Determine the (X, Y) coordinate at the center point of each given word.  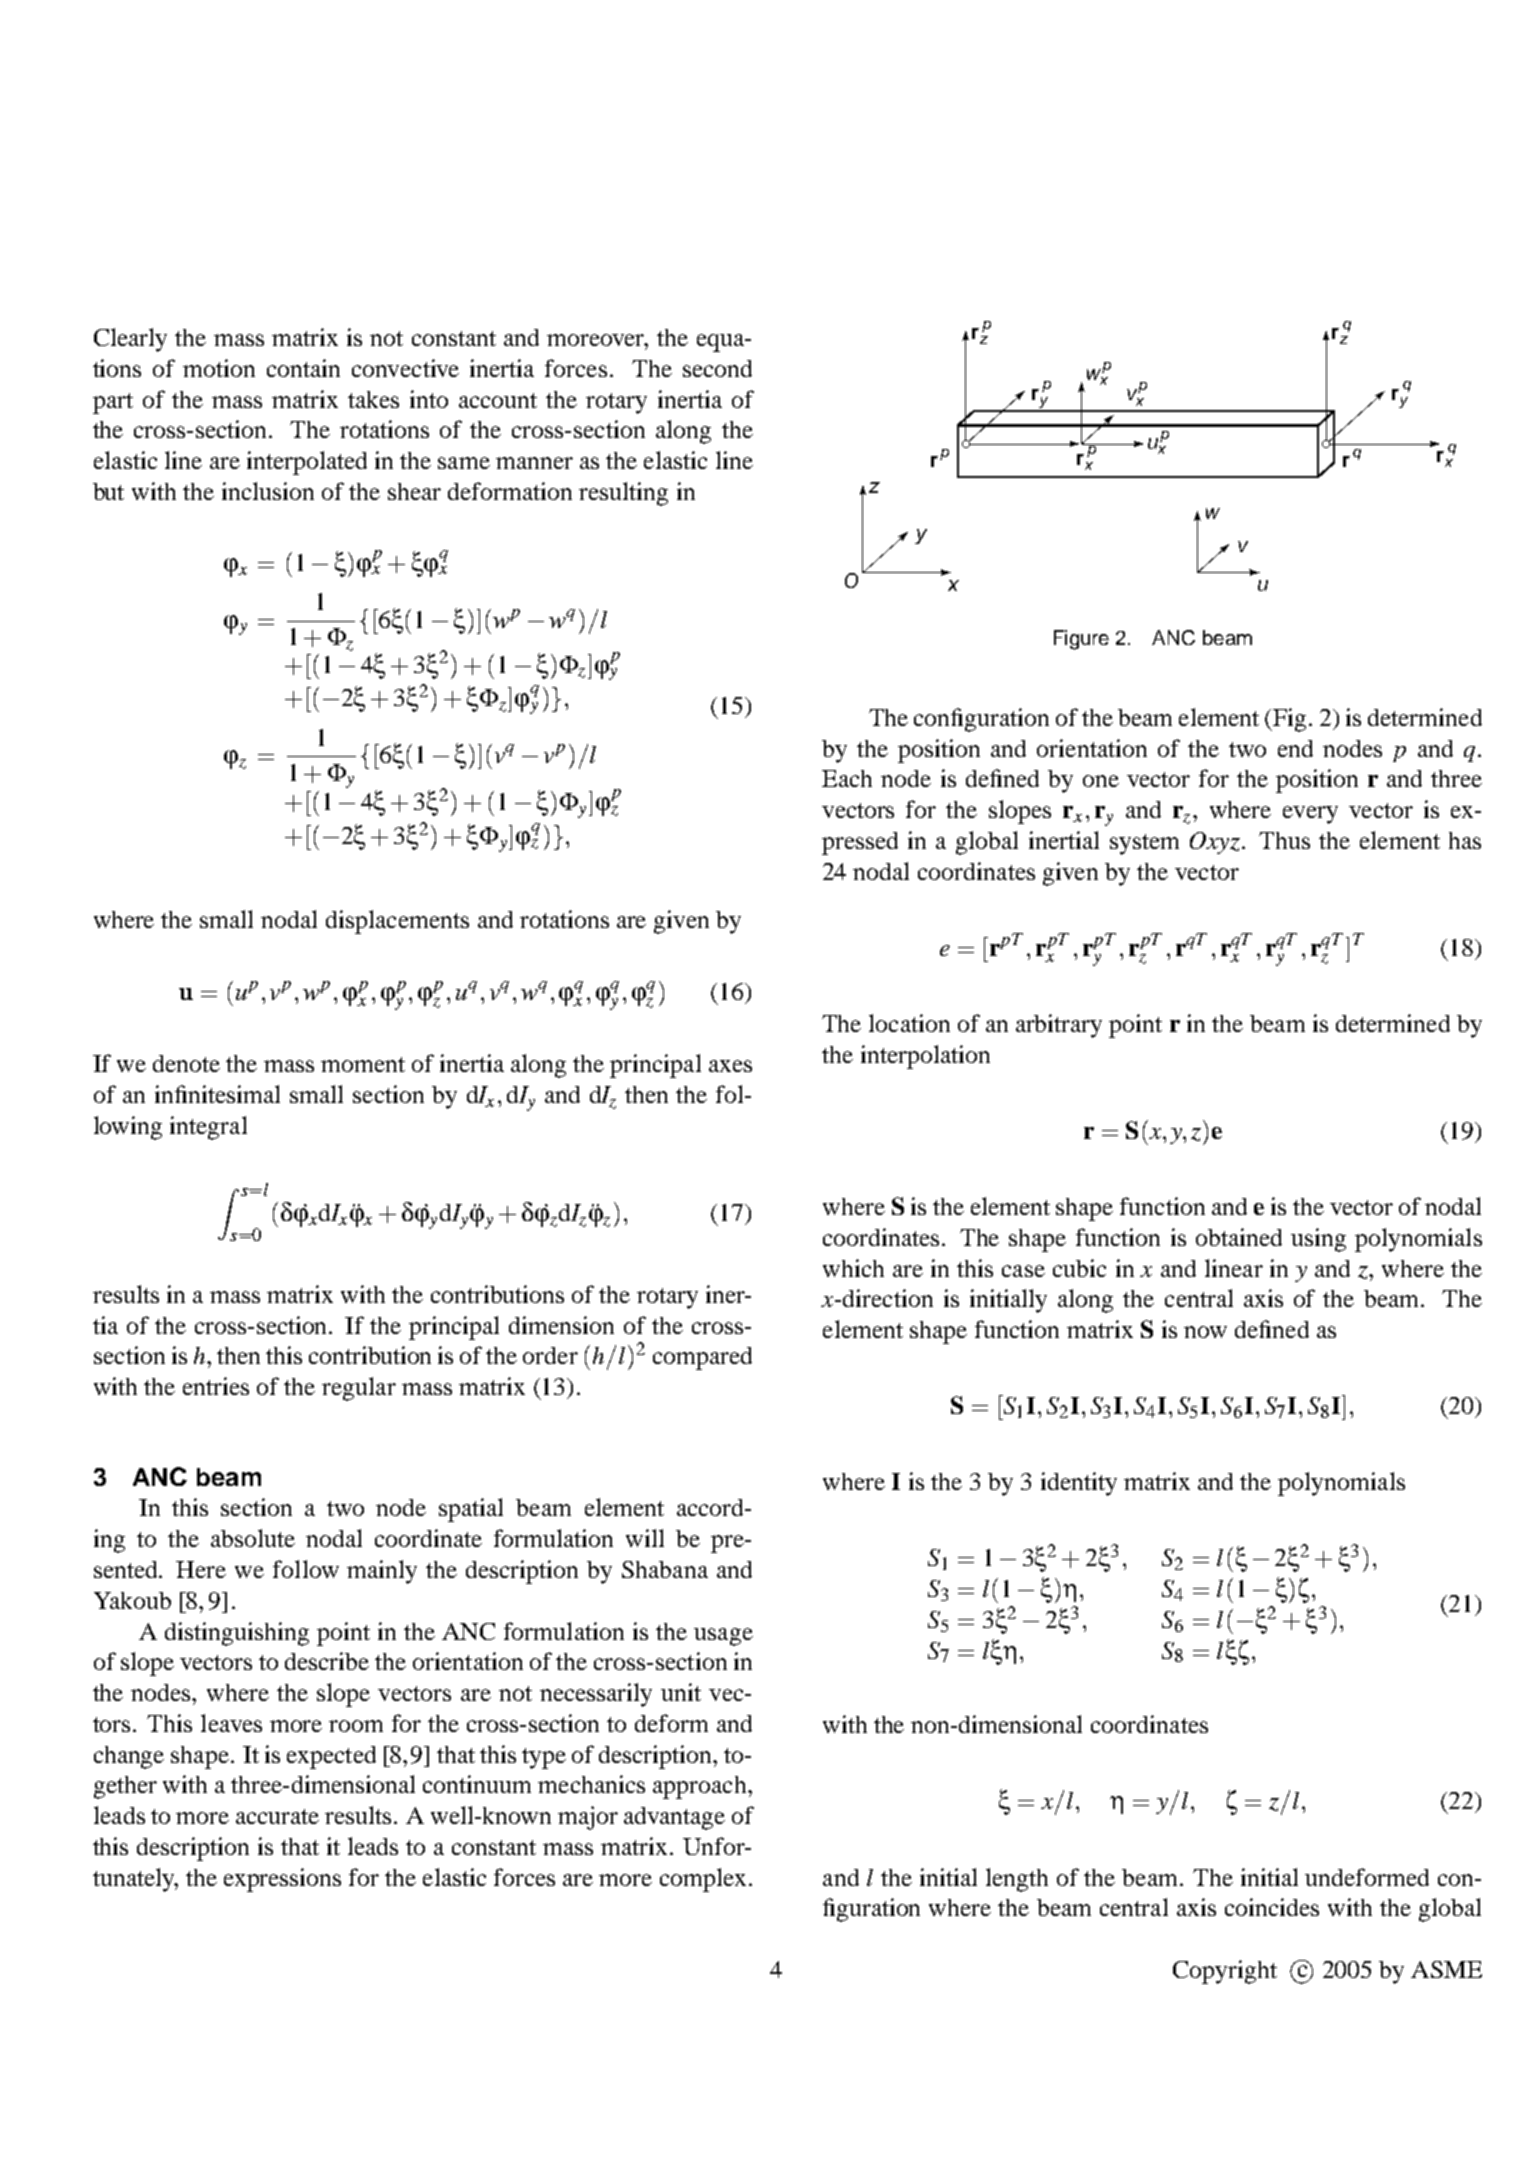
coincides (1272, 1907)
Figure (1081, 640)
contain (303, 368)
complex (703, 1880)
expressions (282, 1880)
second (717, 368)
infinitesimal (217, 1094)
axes (730, 1066)
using (1318, 1240)
